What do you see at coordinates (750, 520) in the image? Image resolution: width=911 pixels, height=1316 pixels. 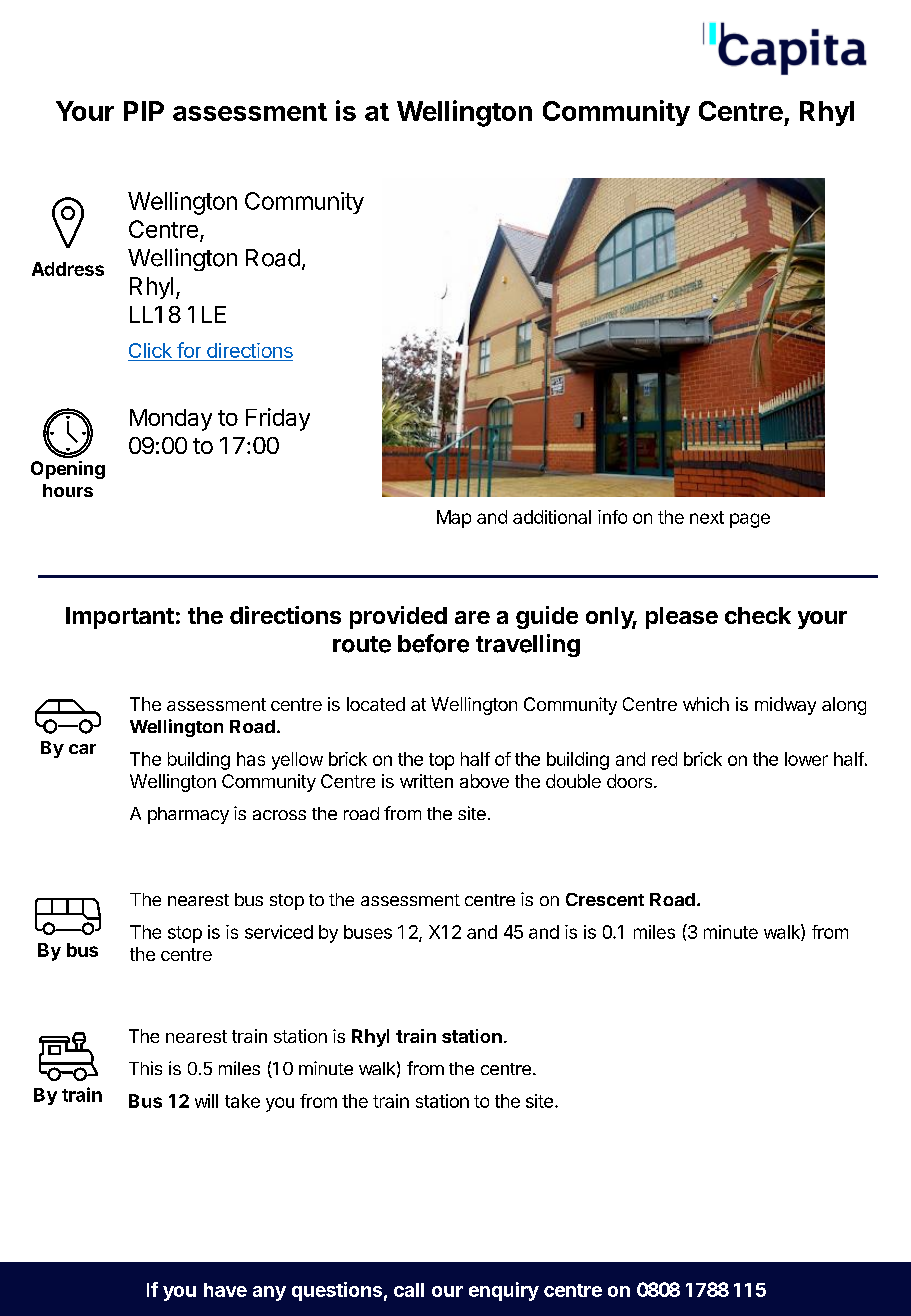 I see `page` at bounding box center [750, 520].
